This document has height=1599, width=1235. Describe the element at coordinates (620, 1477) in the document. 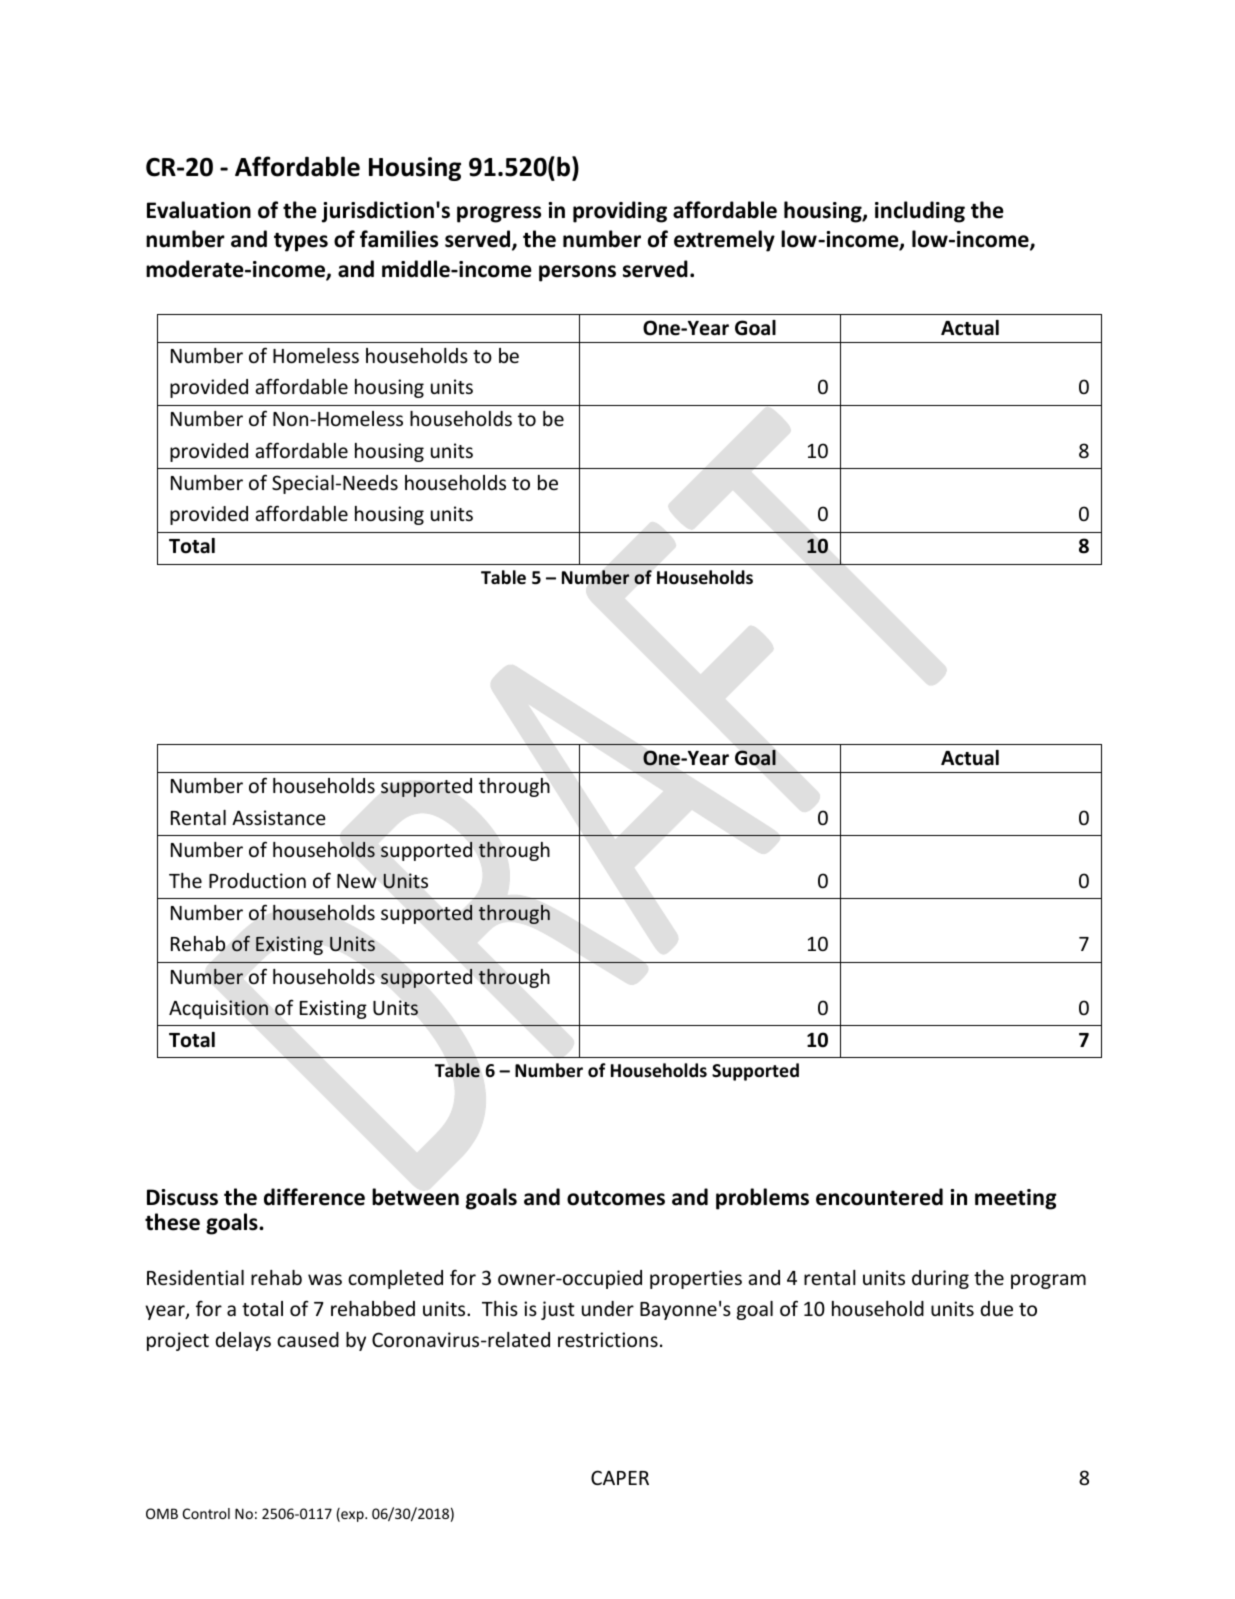

I see `CAPER` at that location.
